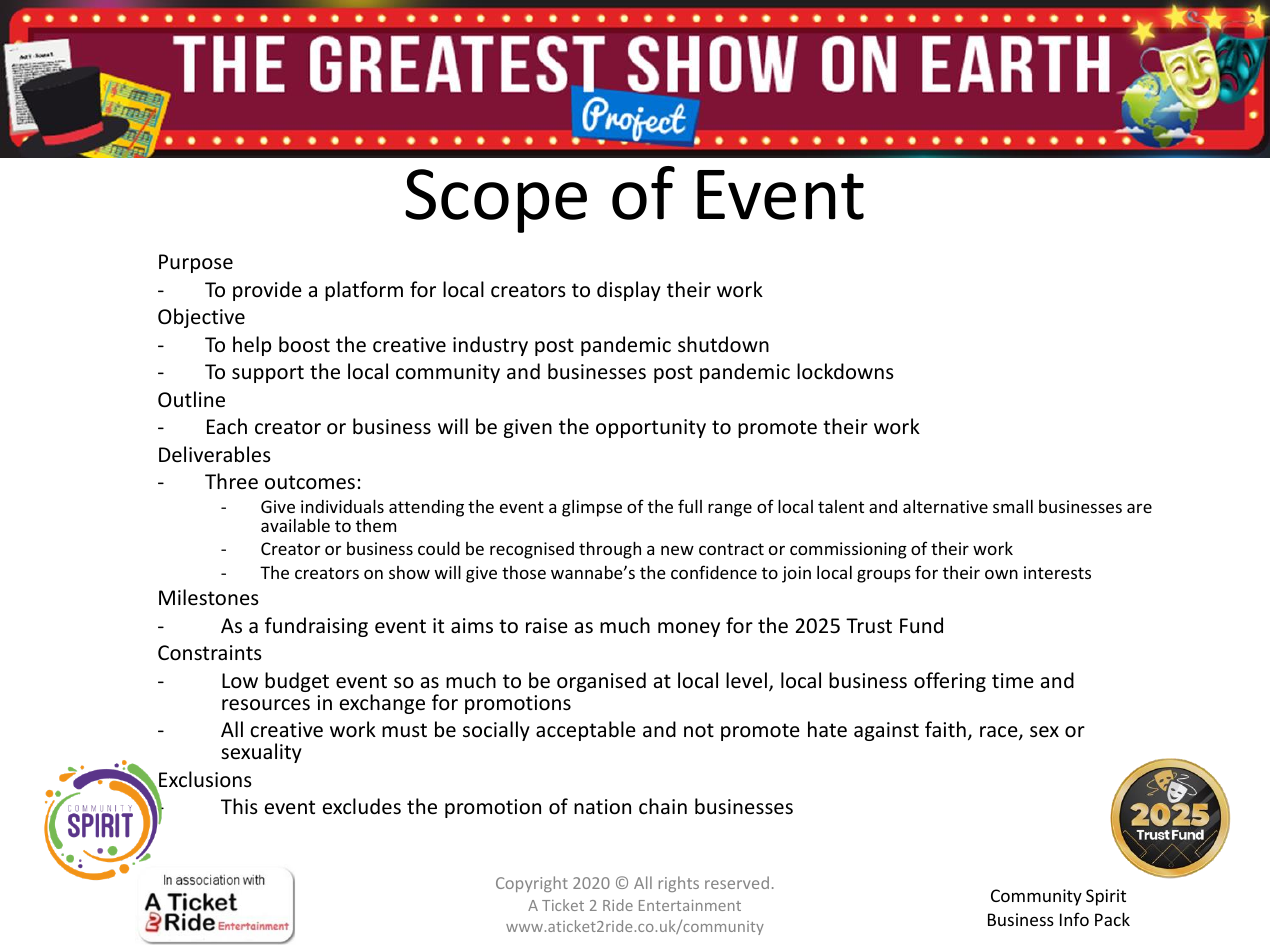  What do you see at coordinates (297, 682) in the screenshot?
I see `budget` at bounding box center [297, 682].
